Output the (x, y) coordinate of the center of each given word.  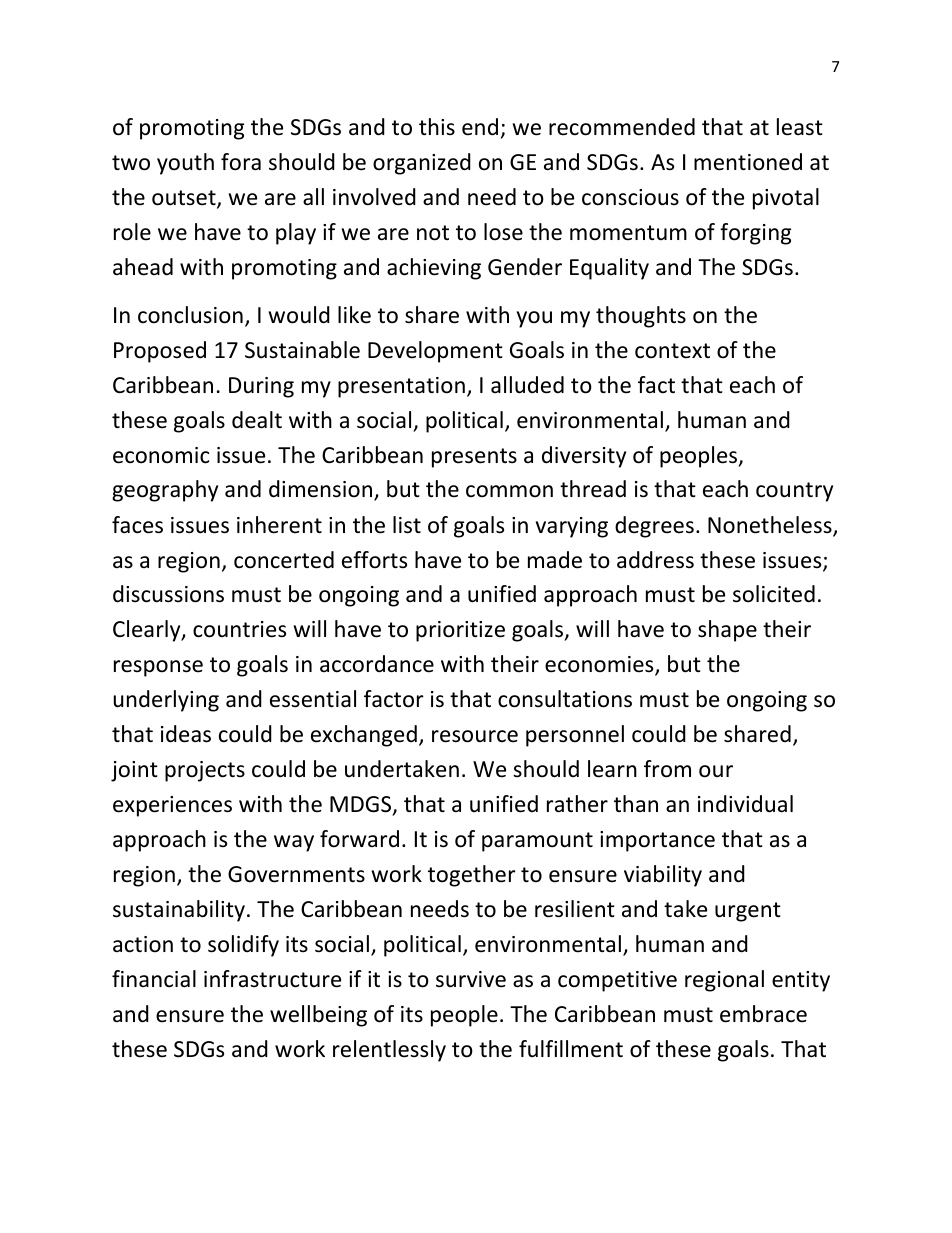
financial (154, 979)
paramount (537, 842)
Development (435, 352)
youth (185, 164)
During (261, 387)
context (672, 351)
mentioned (748, 162)
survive (471, 979)
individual (745, 804)
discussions (168, 594)
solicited (774, 594)
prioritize (460, 631)
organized (422, 164)
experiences (172, 806)
